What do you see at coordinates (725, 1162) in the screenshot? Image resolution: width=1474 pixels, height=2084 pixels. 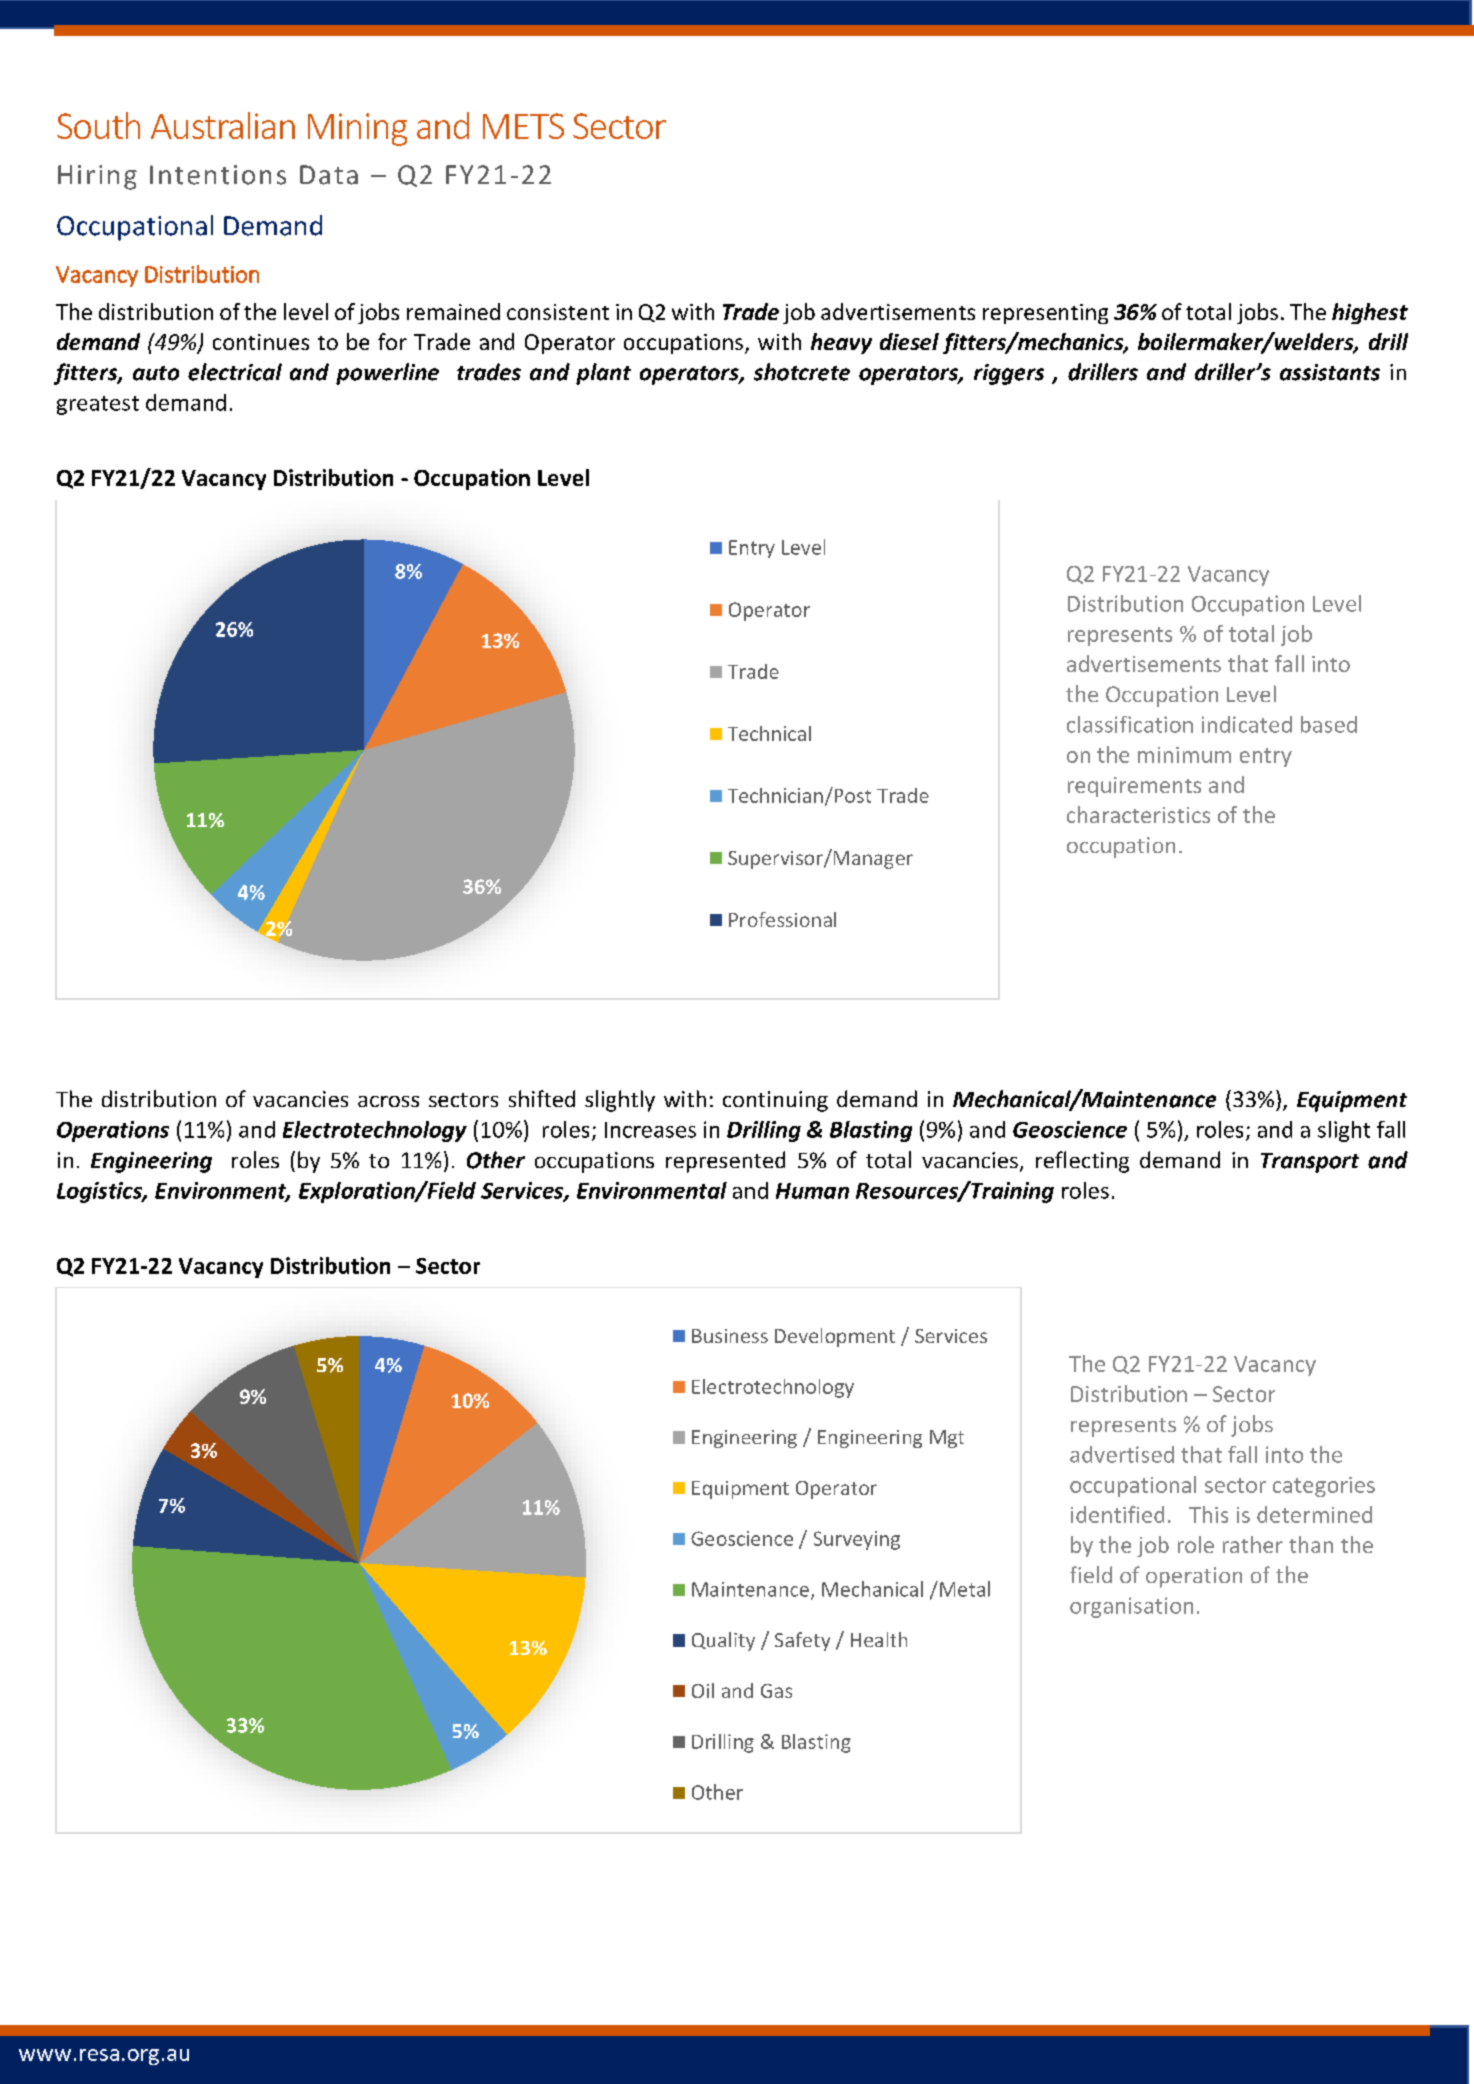 I see `represented` at bounding box center [725, 1162].
